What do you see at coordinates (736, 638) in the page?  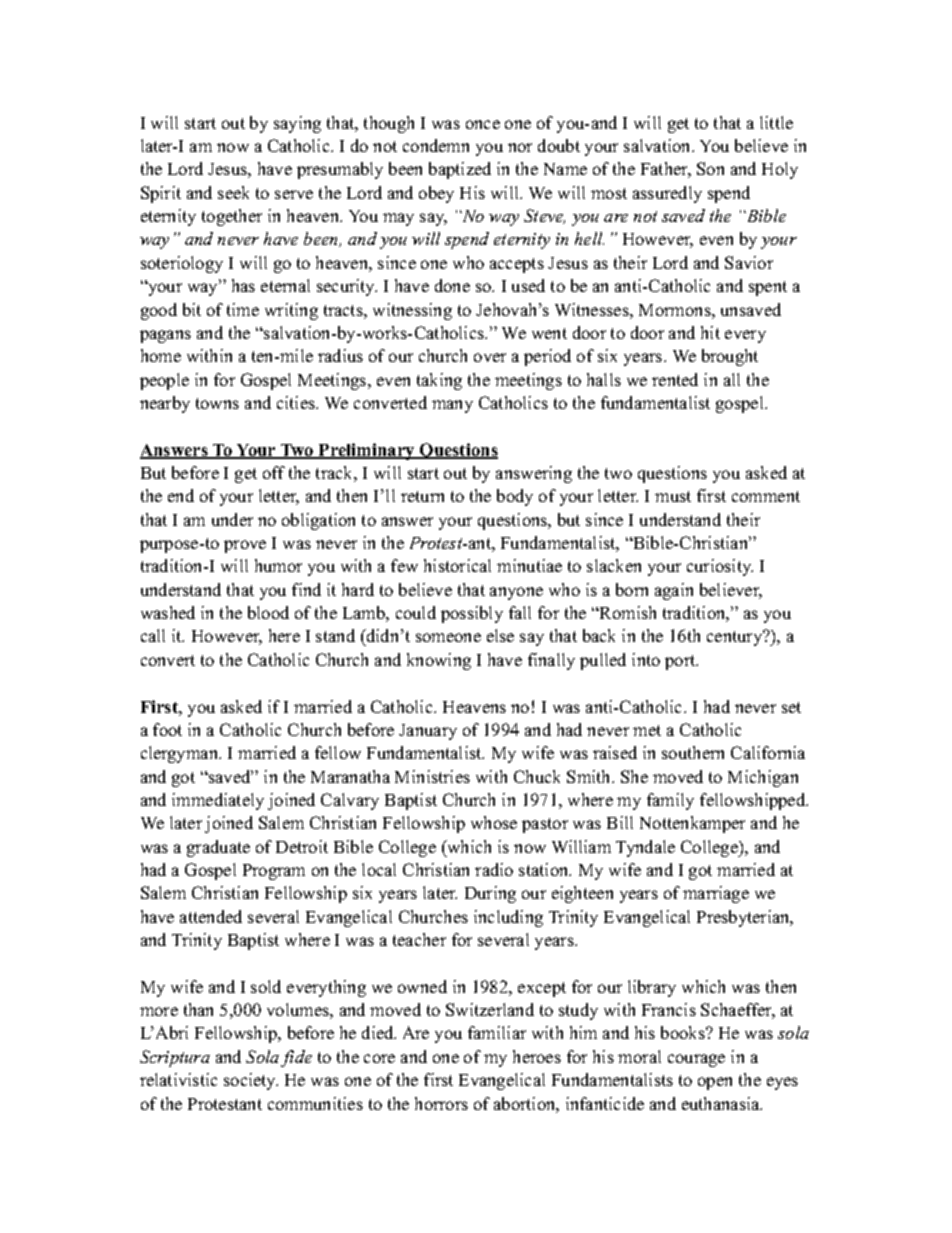 I see `century` at bounding box center [736, 638].
